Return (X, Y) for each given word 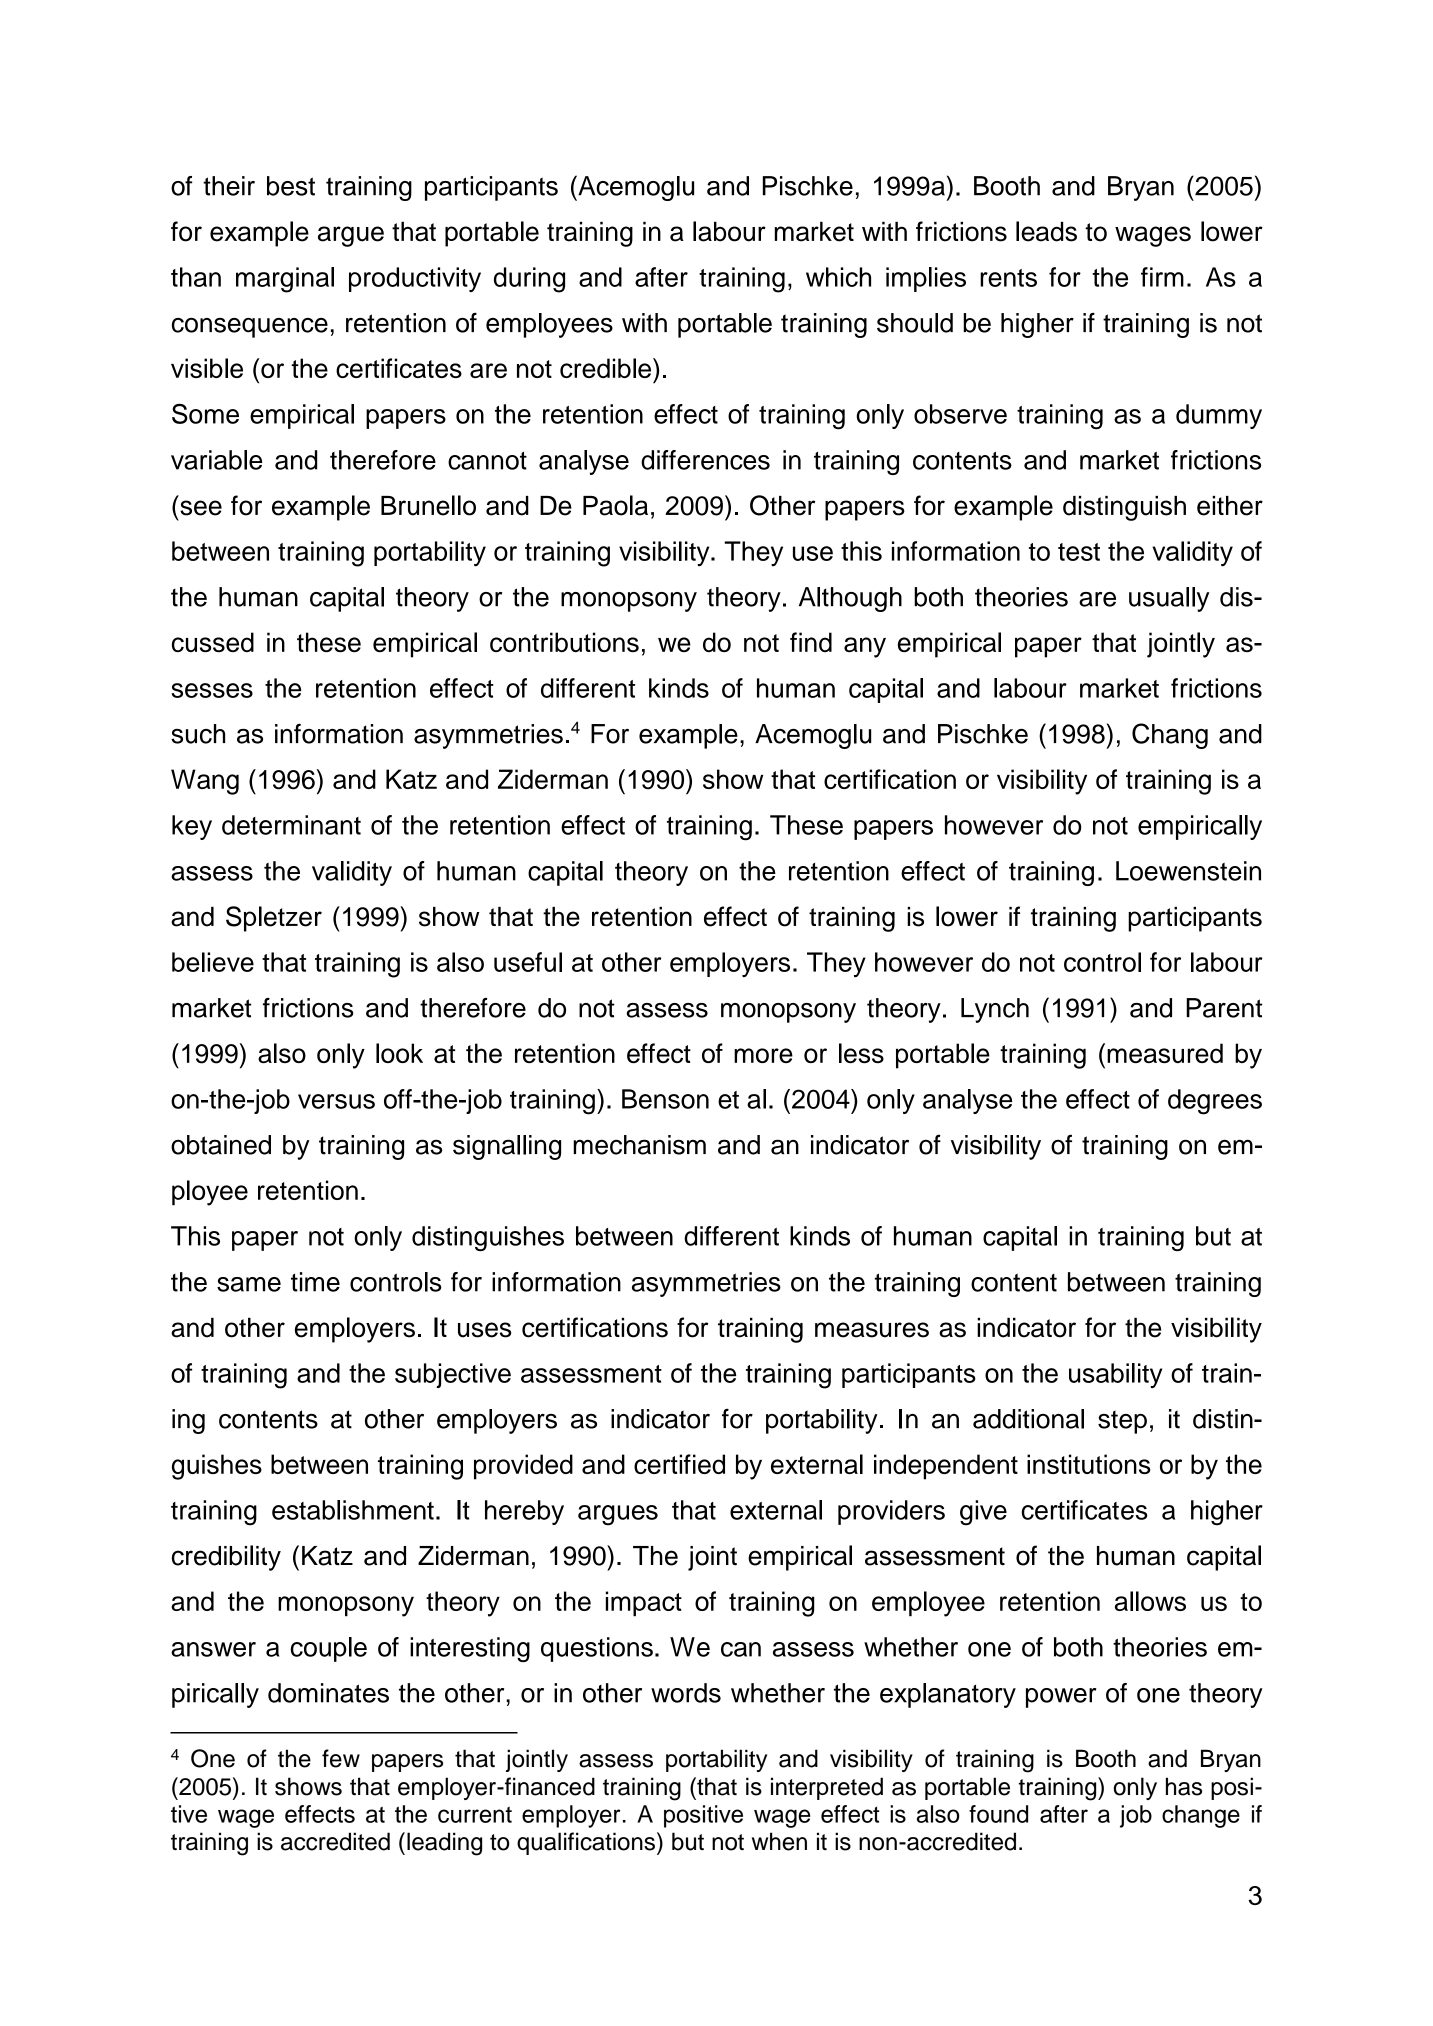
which (838, 277)
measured (1165, 1053)
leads (1046, 231)
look (399, 1053)
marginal (285, 280)
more (763, 1055)
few (341, 1758)
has (1184, 1786)
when (779, 1841)
